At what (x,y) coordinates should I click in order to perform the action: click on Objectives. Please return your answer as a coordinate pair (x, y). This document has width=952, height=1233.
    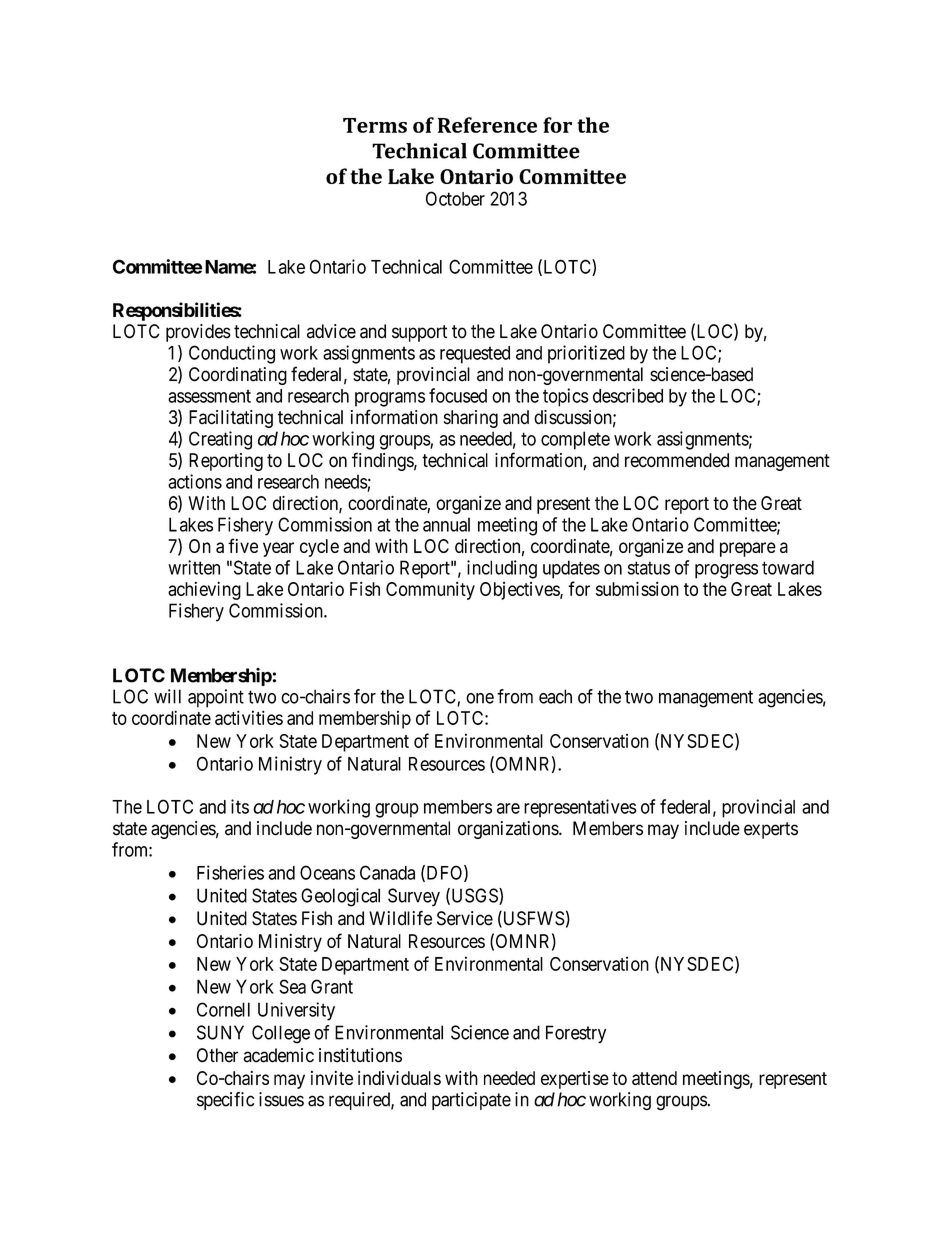
    Looking at the image, I should click on (520, 591).
